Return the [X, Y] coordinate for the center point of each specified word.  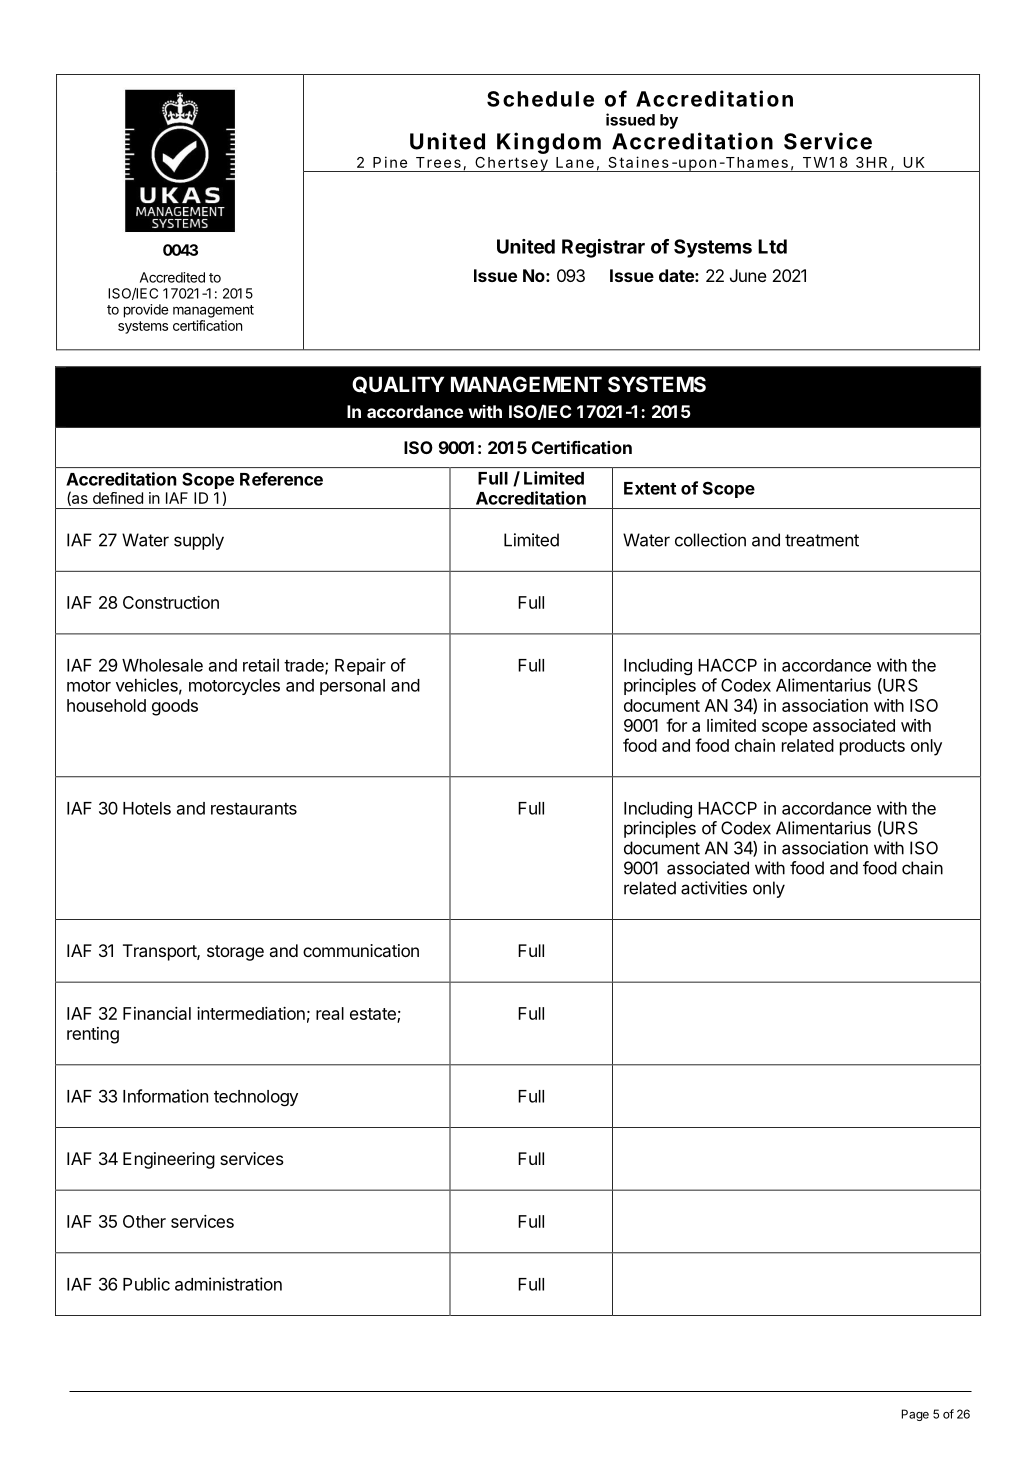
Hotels [147, 808]
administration [228, 1284]
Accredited [172, 277]
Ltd [772, 246]
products [872, 747]
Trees [438, 162]
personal [352, 687]
